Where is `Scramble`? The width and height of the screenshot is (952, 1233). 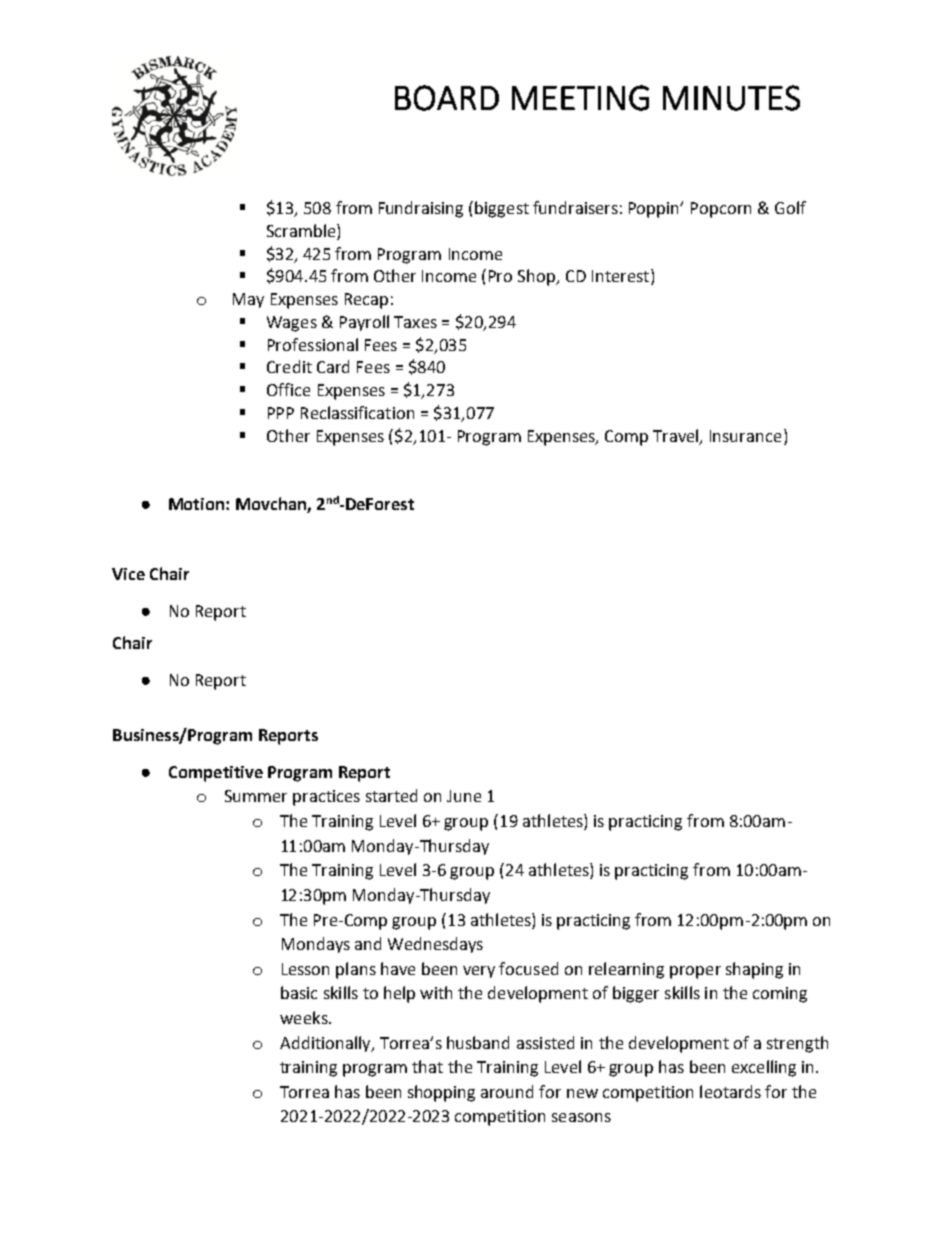 Scramble is located at coordinates (302, 230).
